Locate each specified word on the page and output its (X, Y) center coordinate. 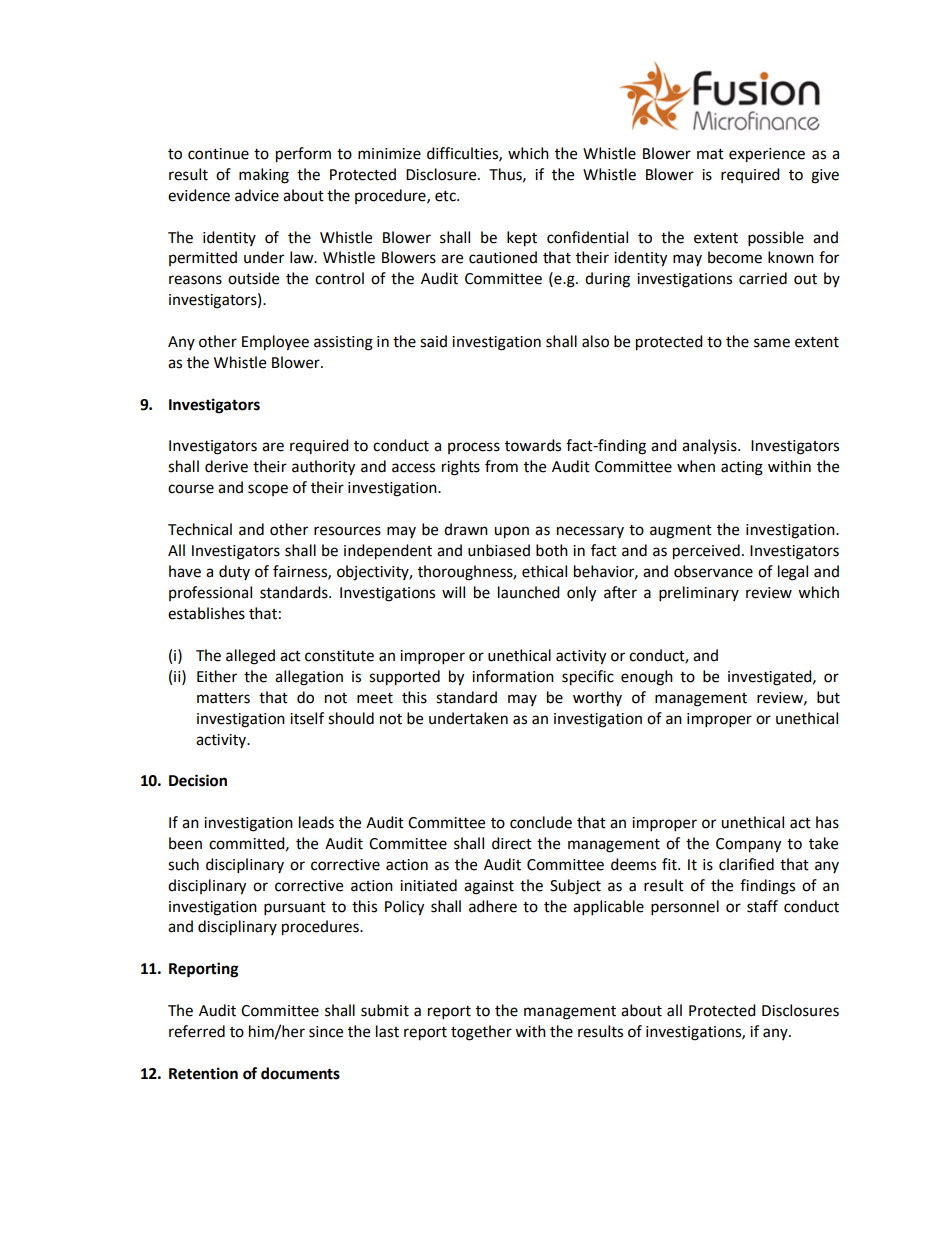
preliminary (699, 594)
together (481, 1033)
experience (767, 155)
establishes (206, 613)
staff (762, 906)
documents (300, 1073)
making (264, 176)
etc (446, 196)
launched (529, 592)
